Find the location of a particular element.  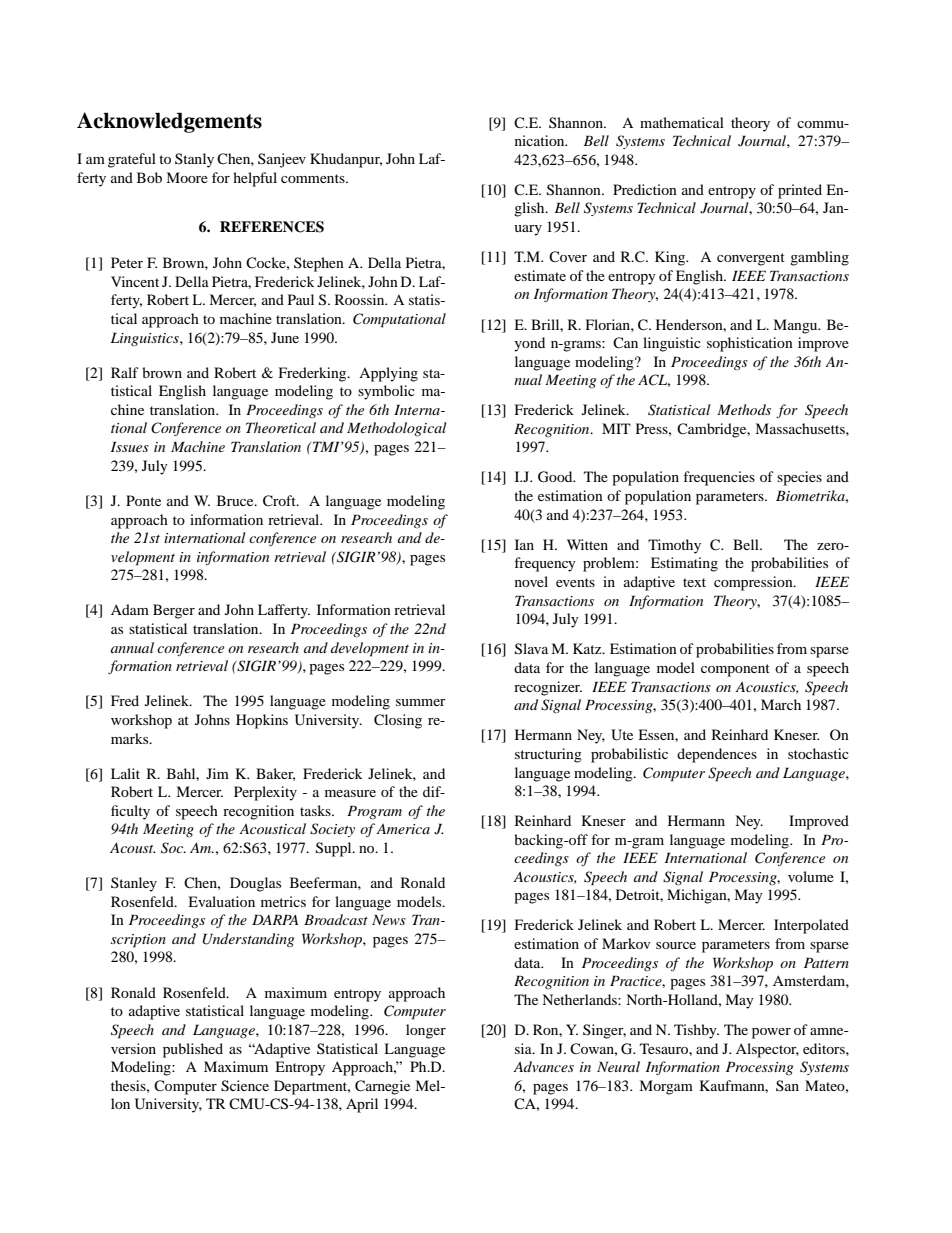

printed is located at coordinates (800, 191).
